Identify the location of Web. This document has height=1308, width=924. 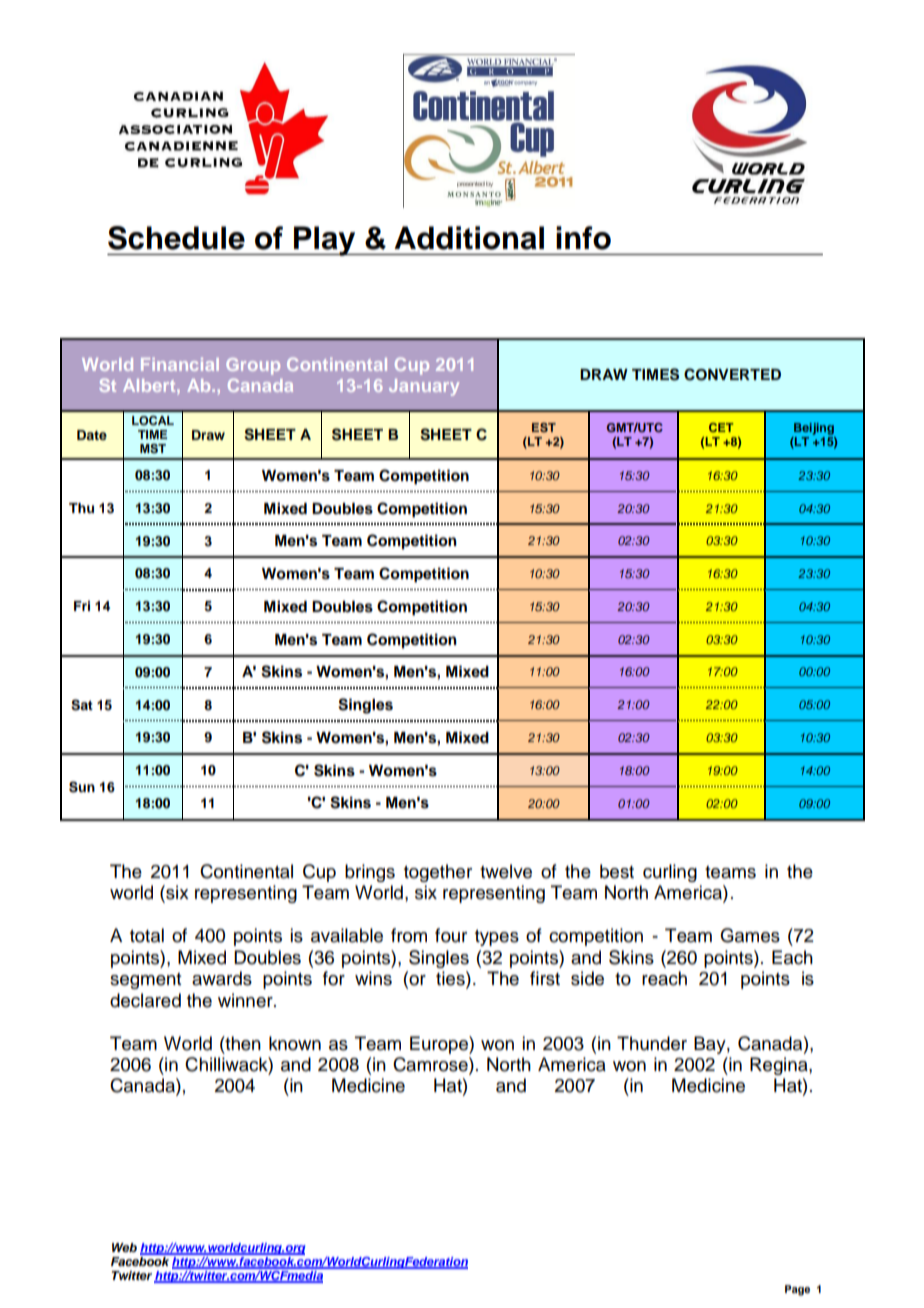
(124, 1247).
